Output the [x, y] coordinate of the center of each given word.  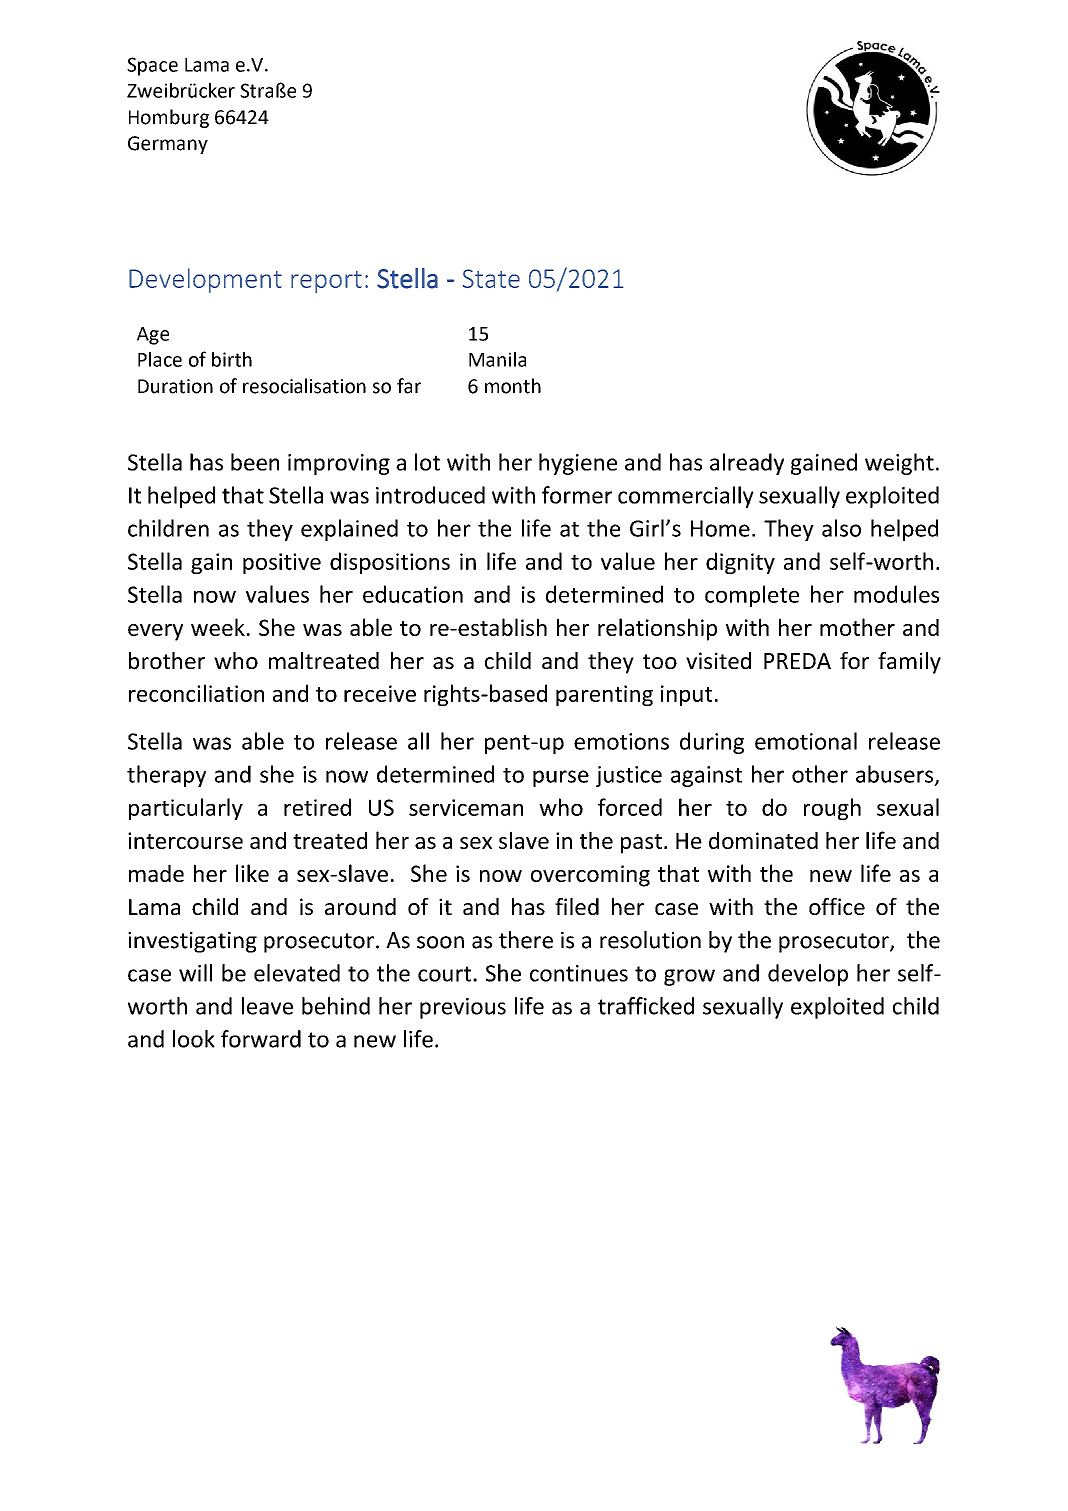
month [513, 386]
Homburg [169, 118]
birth [232, 359]
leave [267, 1006]
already [747, 464]
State [491, 278]
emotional [806, 741]
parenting [604, 695]
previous [463, 1008]
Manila [497, 359]
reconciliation [196, 693]
